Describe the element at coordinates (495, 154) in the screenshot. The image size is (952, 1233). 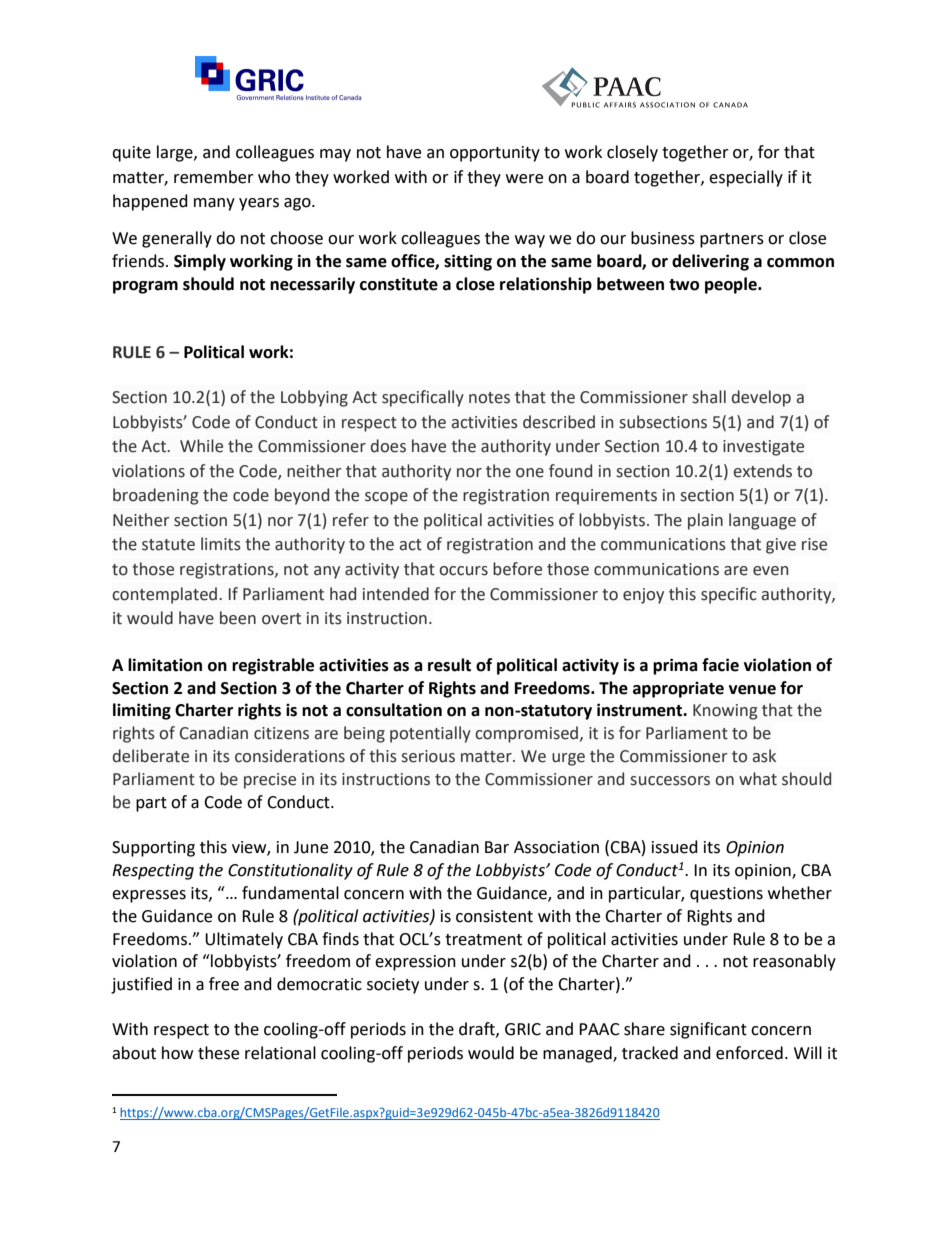
I see `opportunity` at that location.
